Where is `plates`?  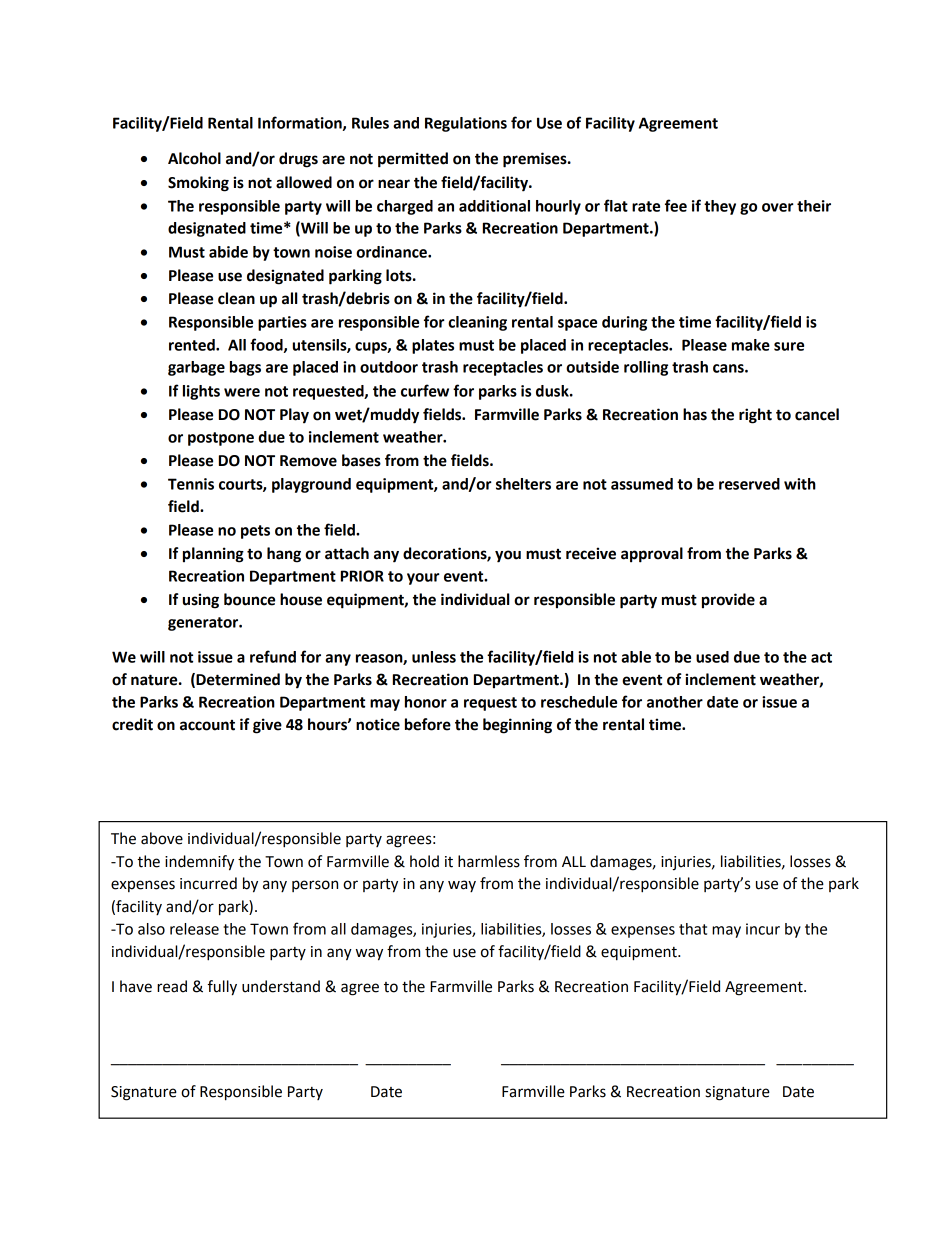 plates is located at coordinates (433, 346).
